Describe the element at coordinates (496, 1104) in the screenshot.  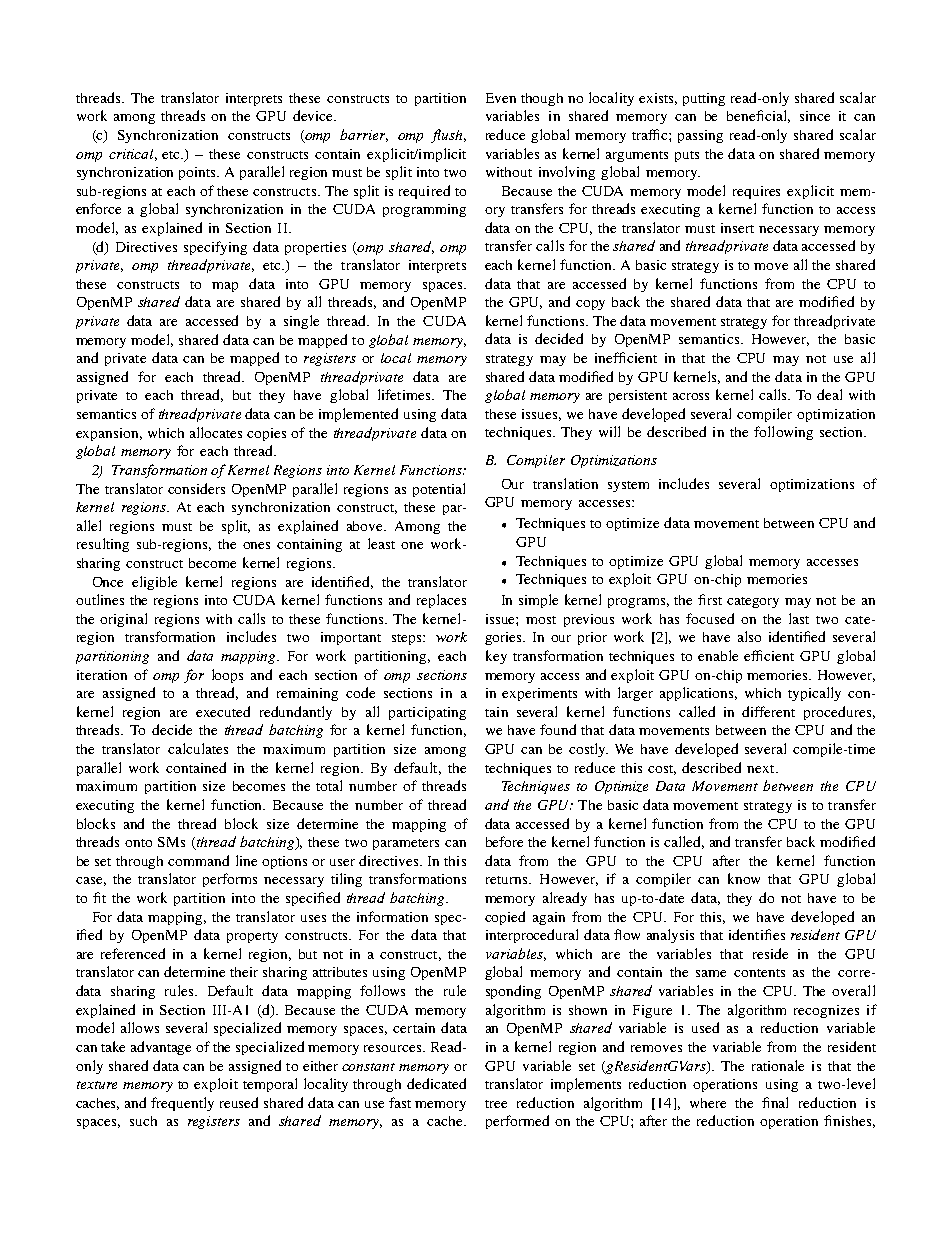
I see `tree` at that location.
